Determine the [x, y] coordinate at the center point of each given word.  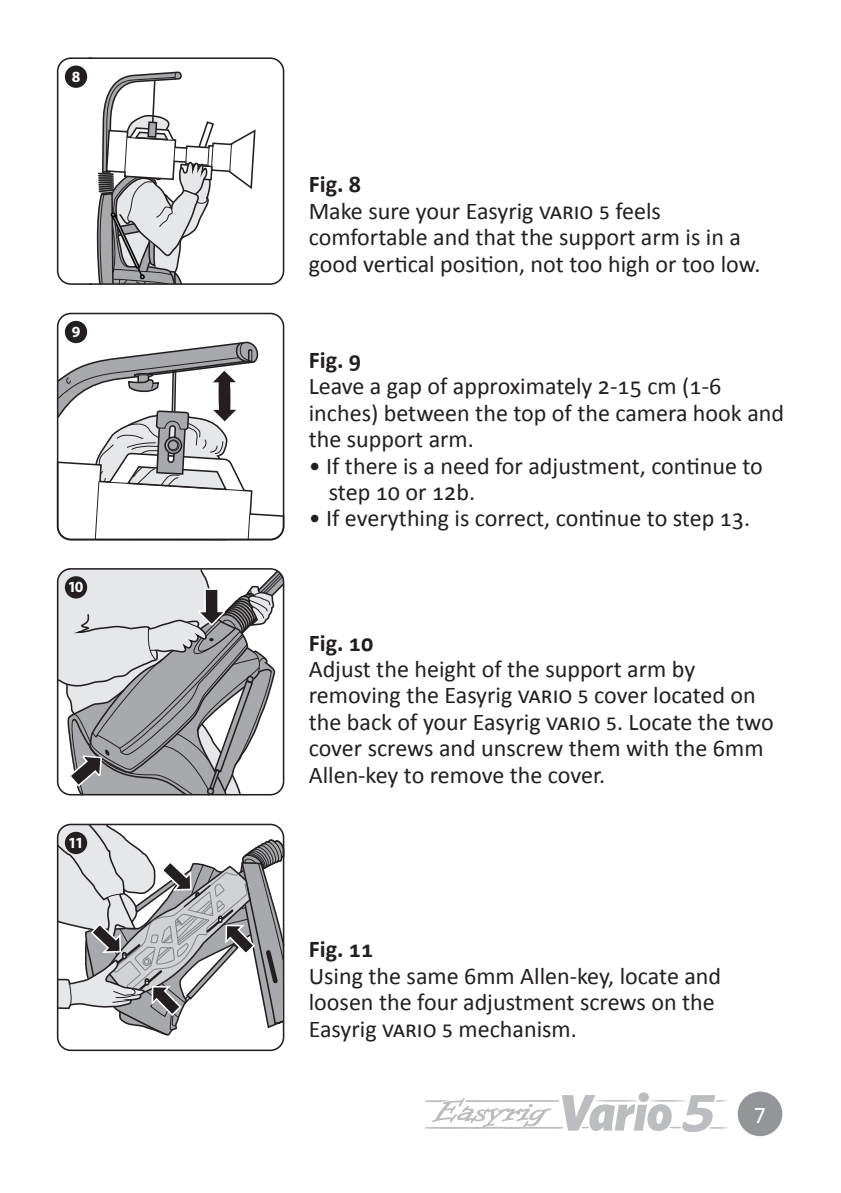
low [740, 264]
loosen [341, 1002]
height [446, 671]
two [754, 723]
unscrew [522, 750]
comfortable [368, 237]
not [547, 265]
